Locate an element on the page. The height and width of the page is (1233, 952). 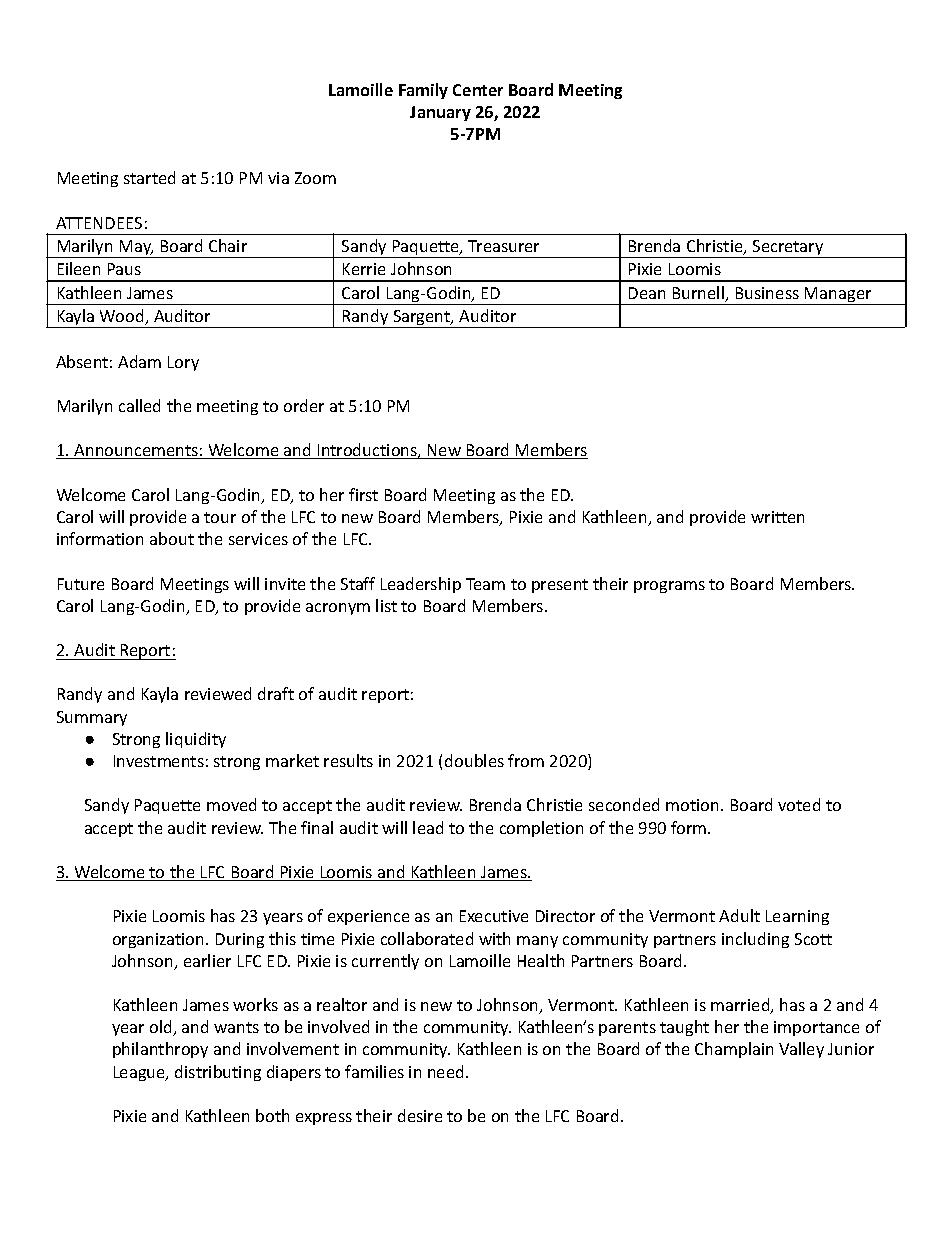
League is located at coordinates (141, 1073).
